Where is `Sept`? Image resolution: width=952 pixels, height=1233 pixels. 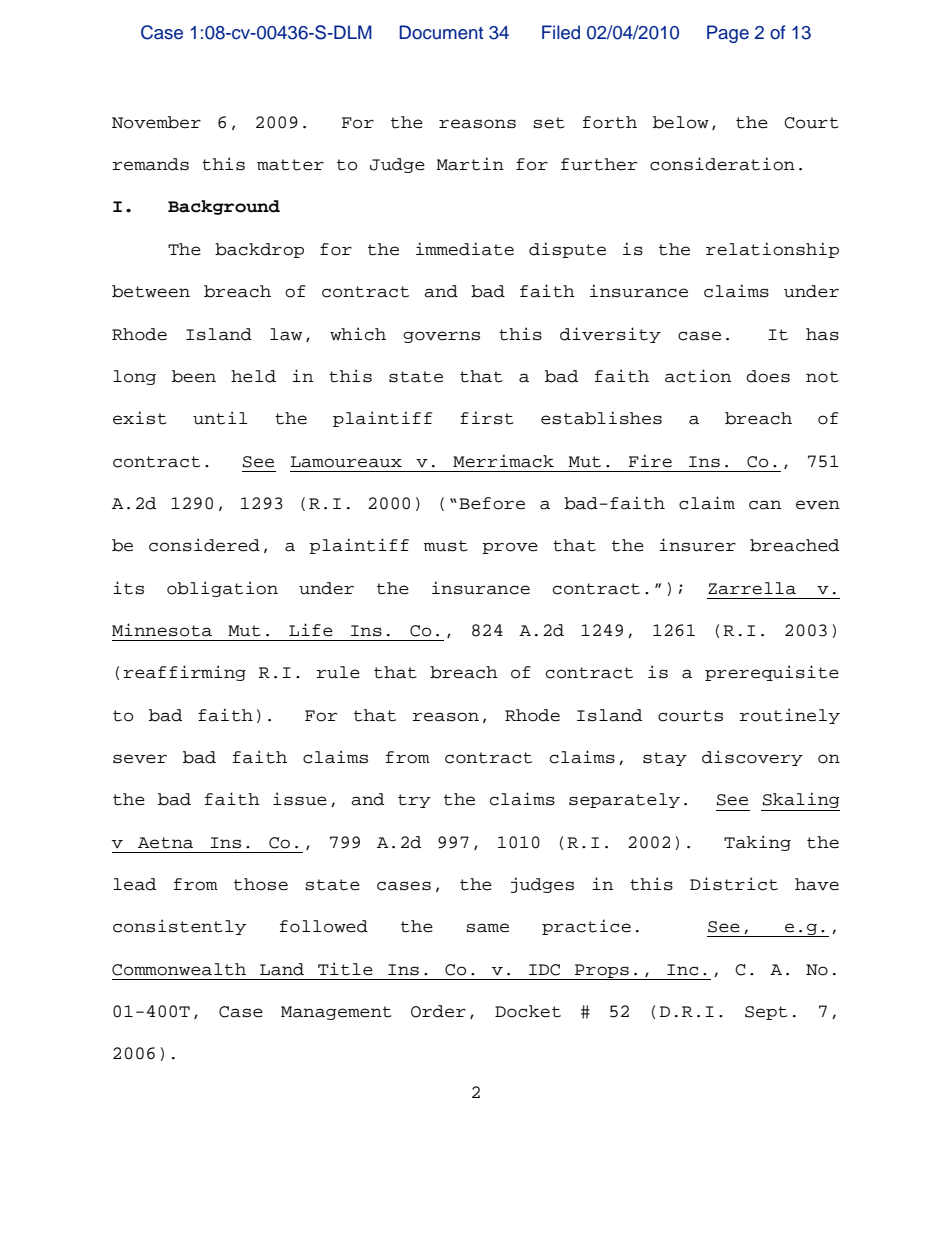 Sept is located at coordinates (766, 1013).
